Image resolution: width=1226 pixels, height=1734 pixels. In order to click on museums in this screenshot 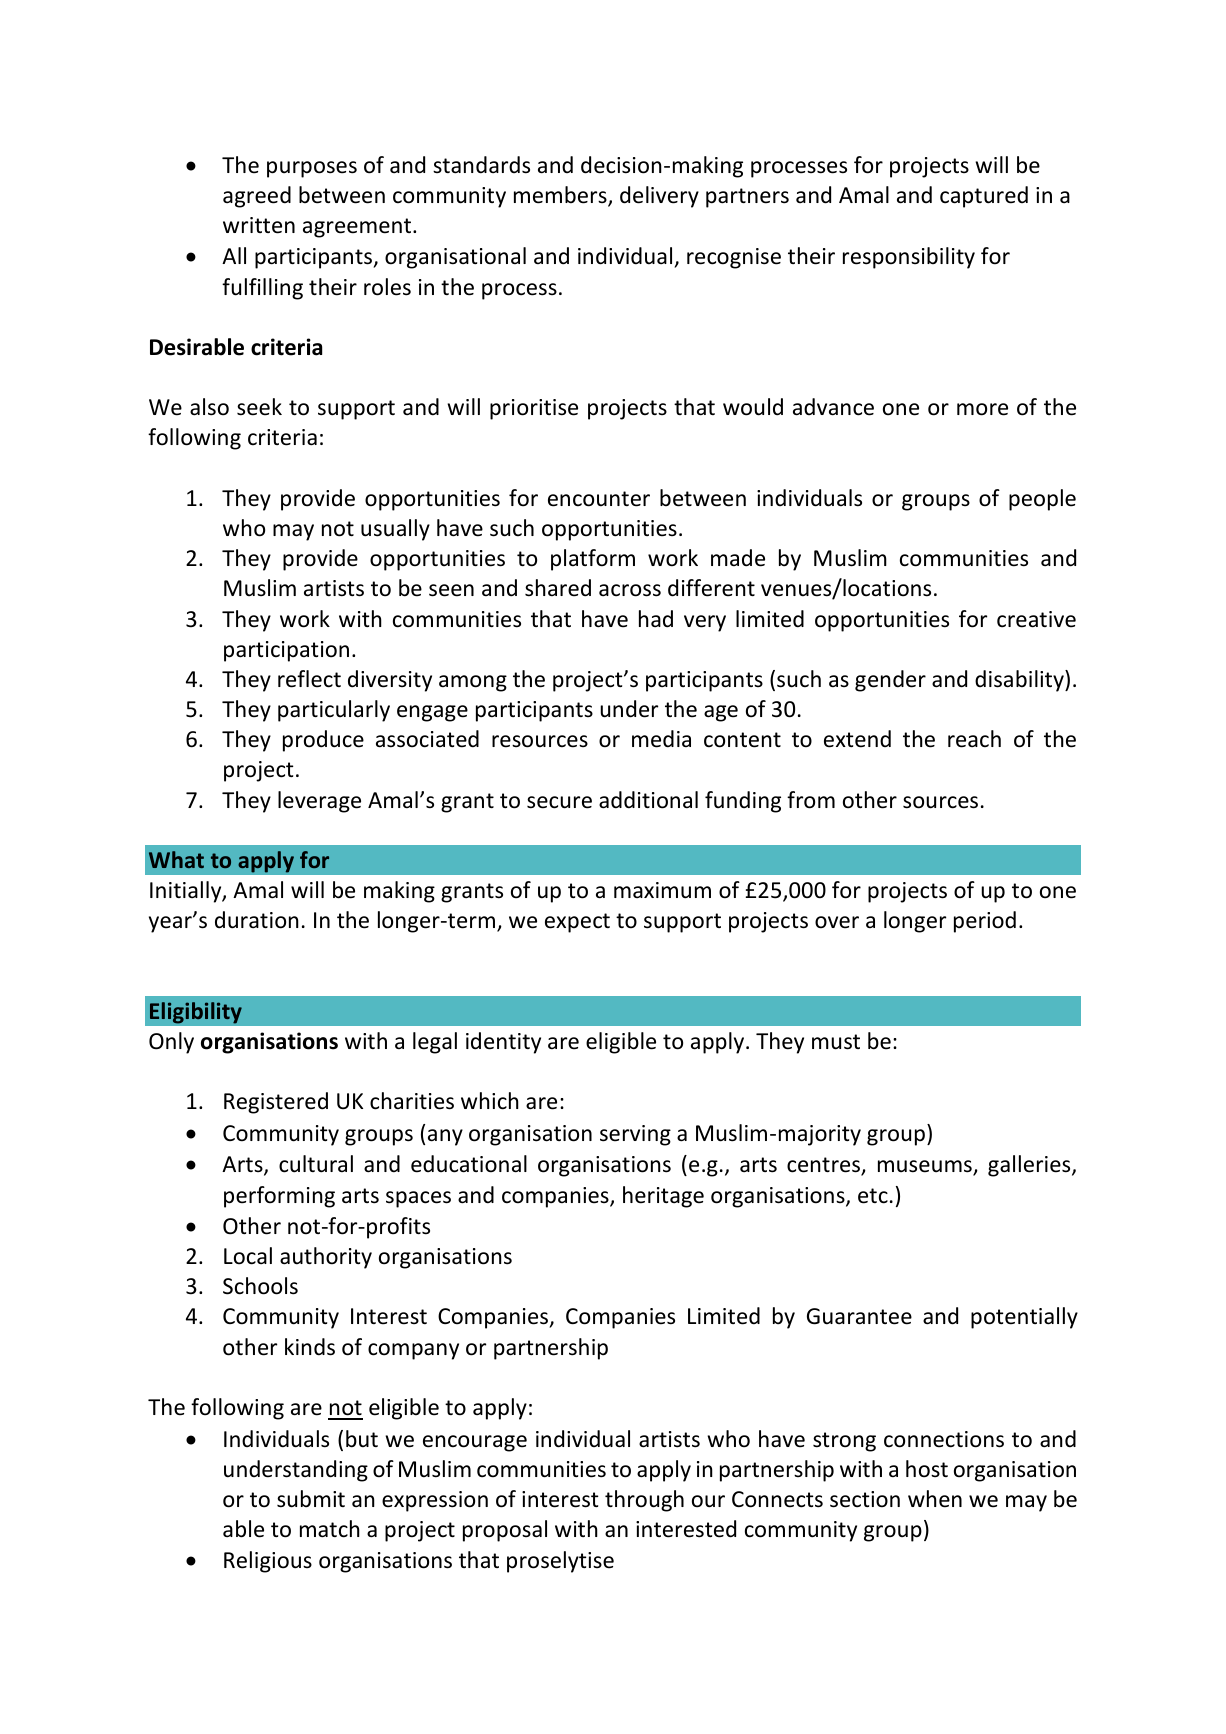, I will do `click(926, 1167)`.
